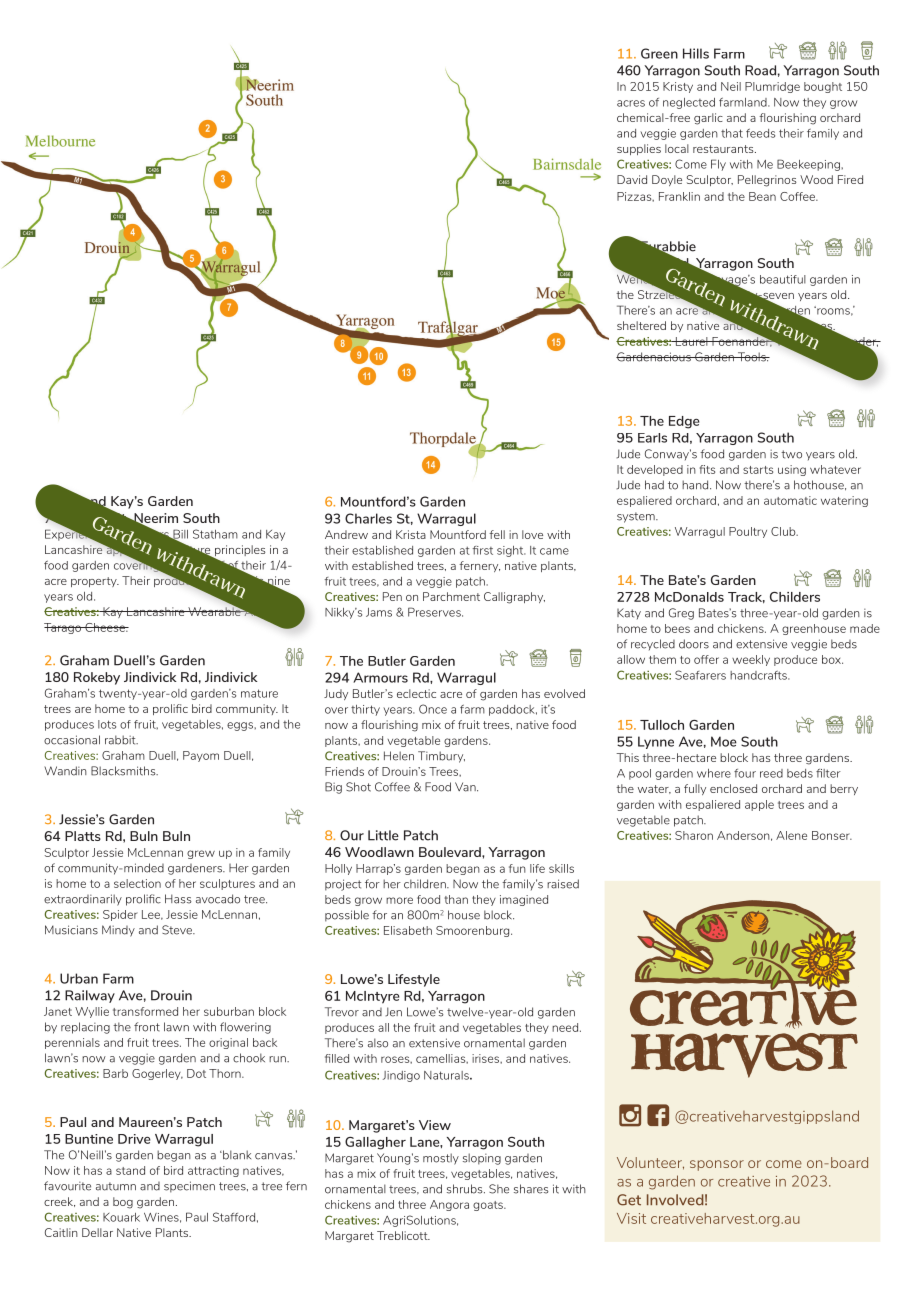 The height and width of the screenshot is (1308, 924). I want to click on starts, so click(758, 470).
